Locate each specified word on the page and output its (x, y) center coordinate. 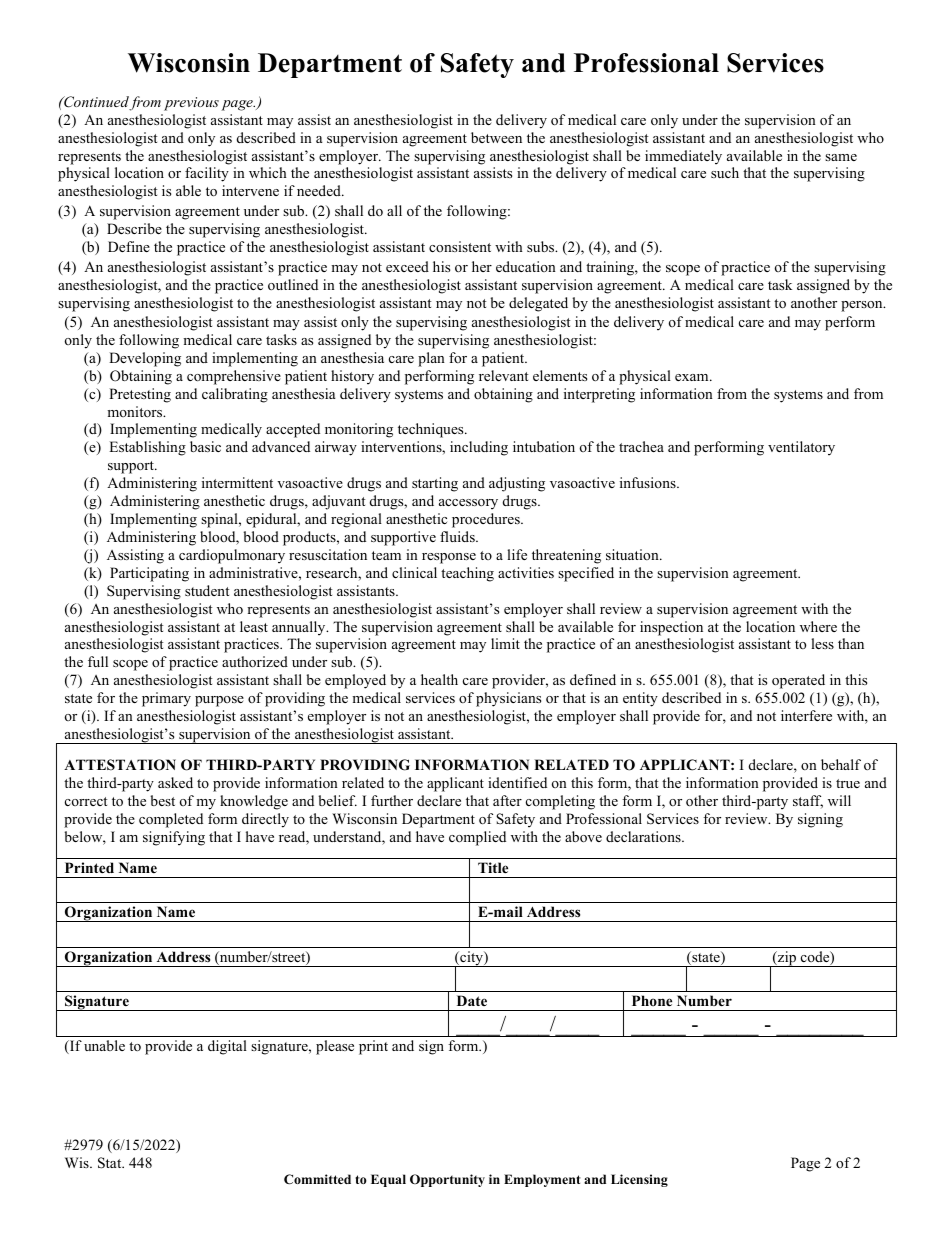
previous (191, 104)
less (822, 643)
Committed (317, 1179)
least (254, 626)
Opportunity (447, 1180)
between (496, 137)
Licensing (639, 1180)
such (725, 172)
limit (505, 643)
